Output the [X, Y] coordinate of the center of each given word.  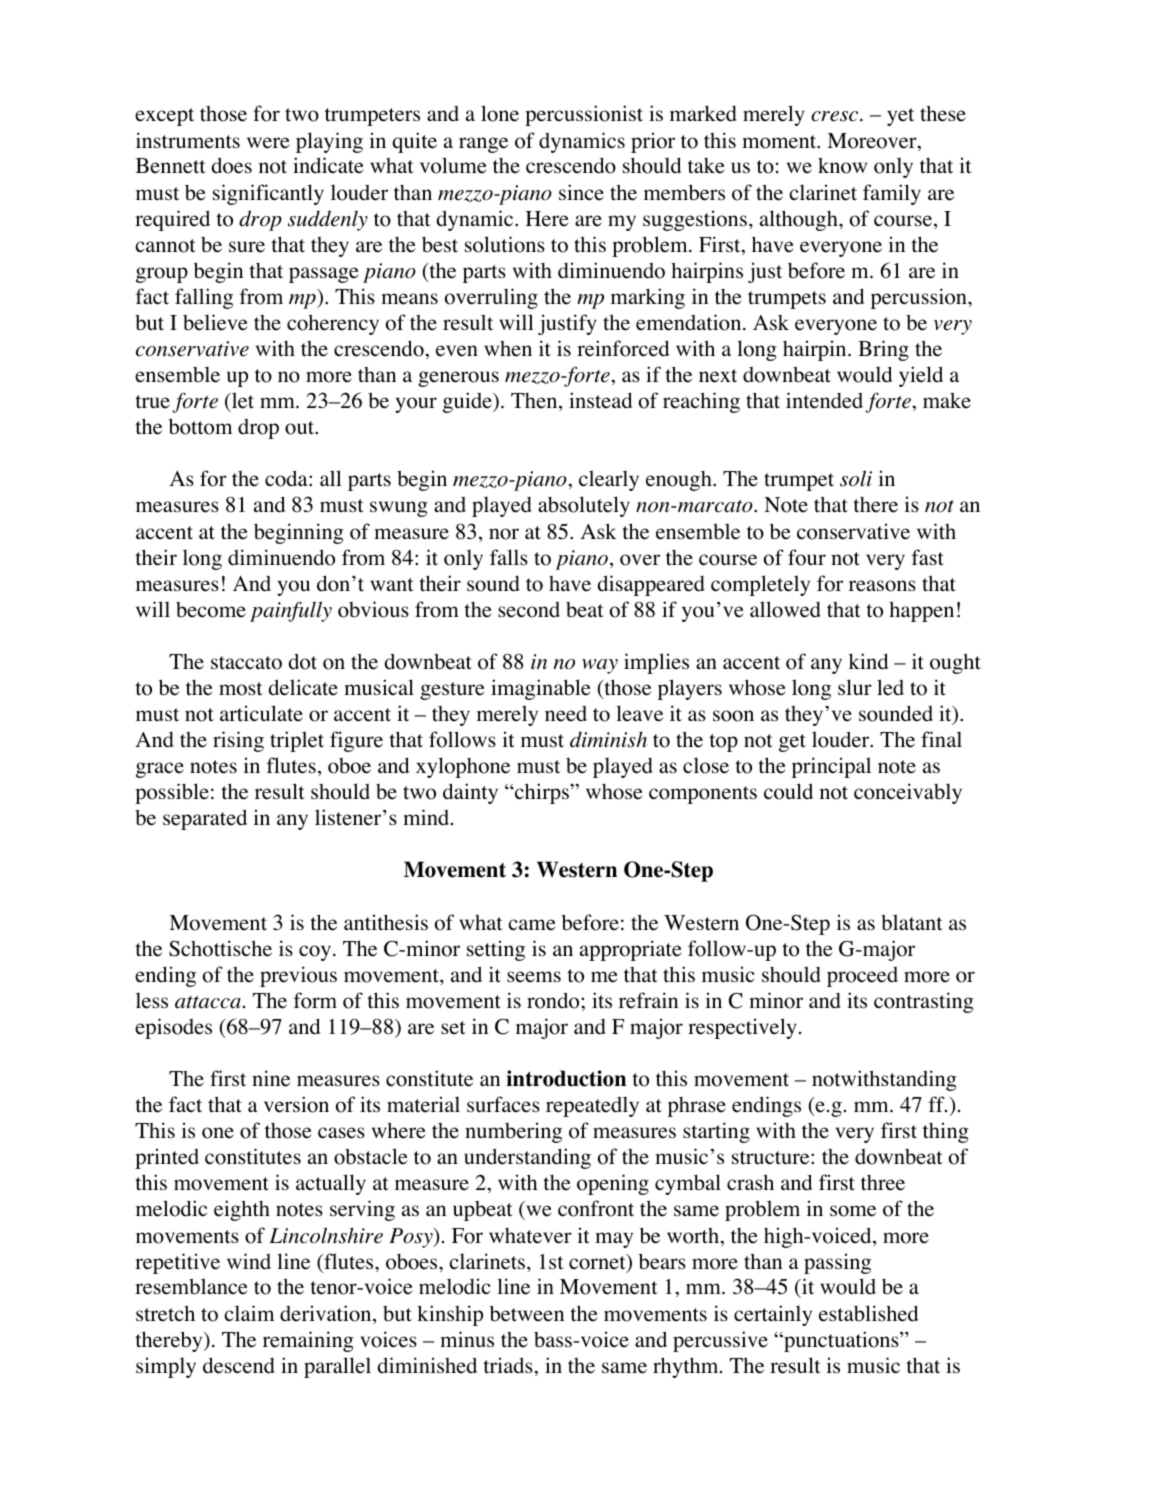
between [527, 1313]
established [868, 1313]
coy [316, 953]
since [581, 192]
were [268, 143]
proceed [862, 977]
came [532, 925]
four [807, 557]
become [211, 610]
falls [509, 557]
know [842, 166]
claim [249, 1313]
